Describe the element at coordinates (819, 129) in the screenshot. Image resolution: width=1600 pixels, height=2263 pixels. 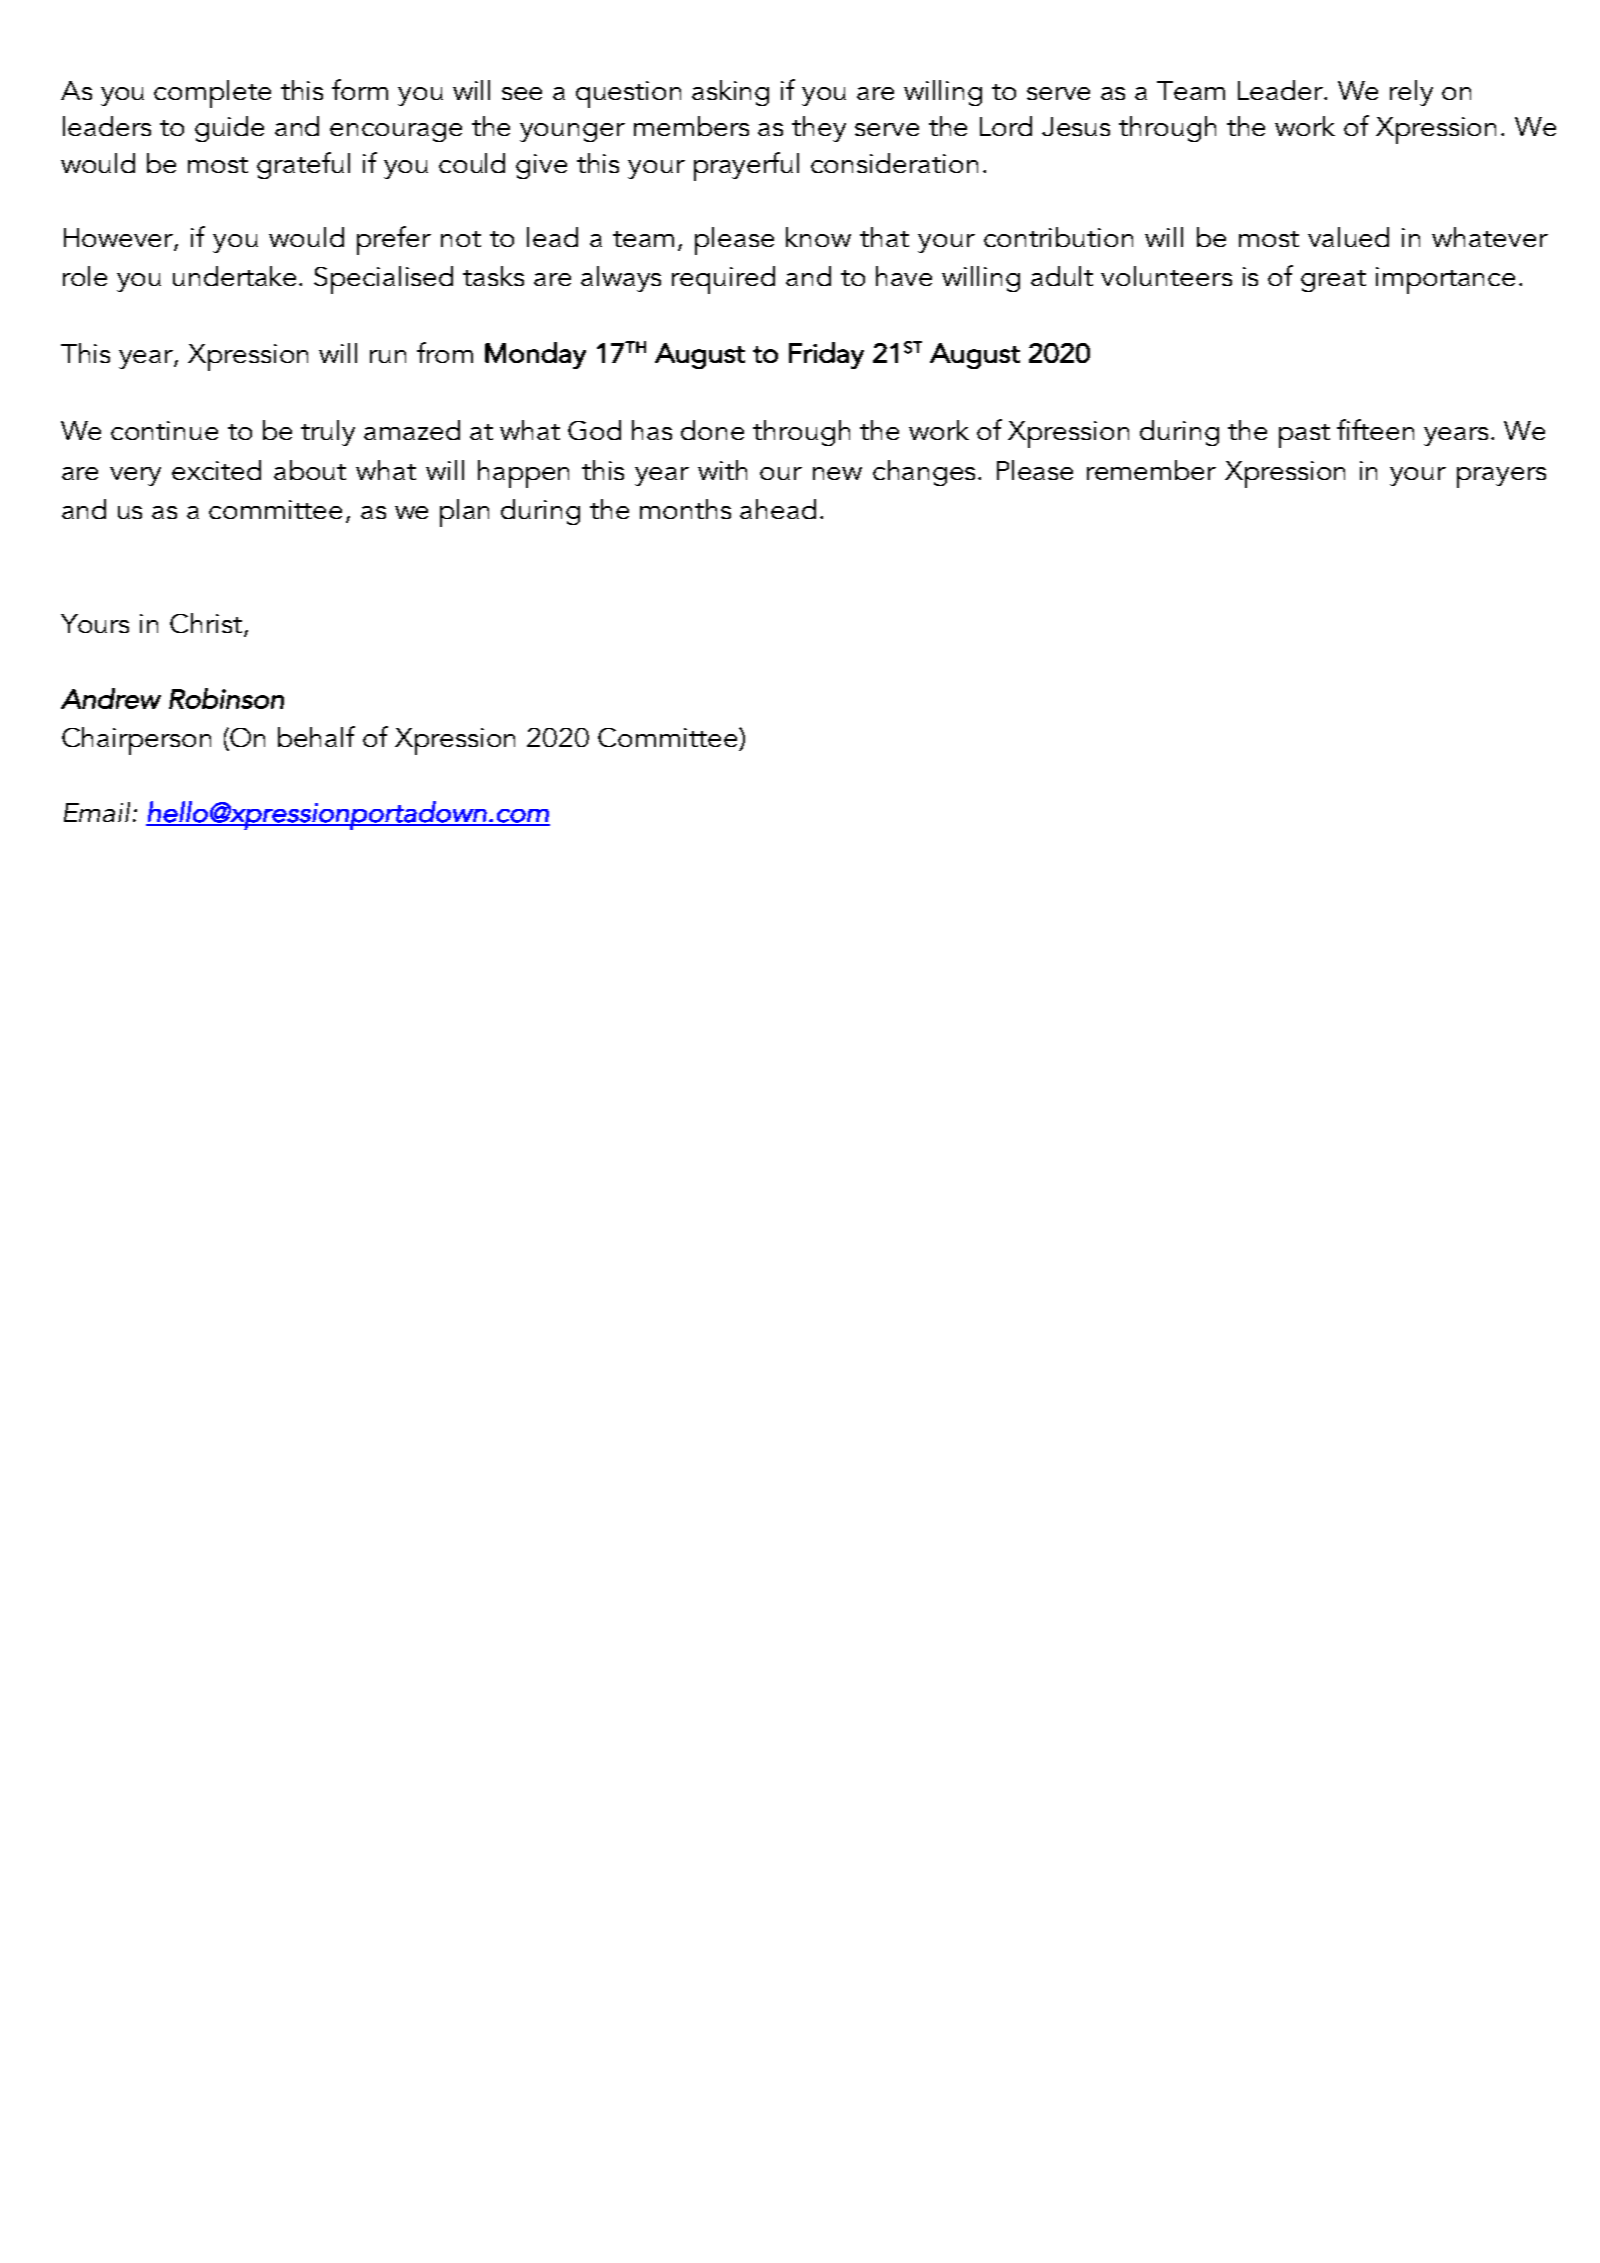
I see `they` at that location.
